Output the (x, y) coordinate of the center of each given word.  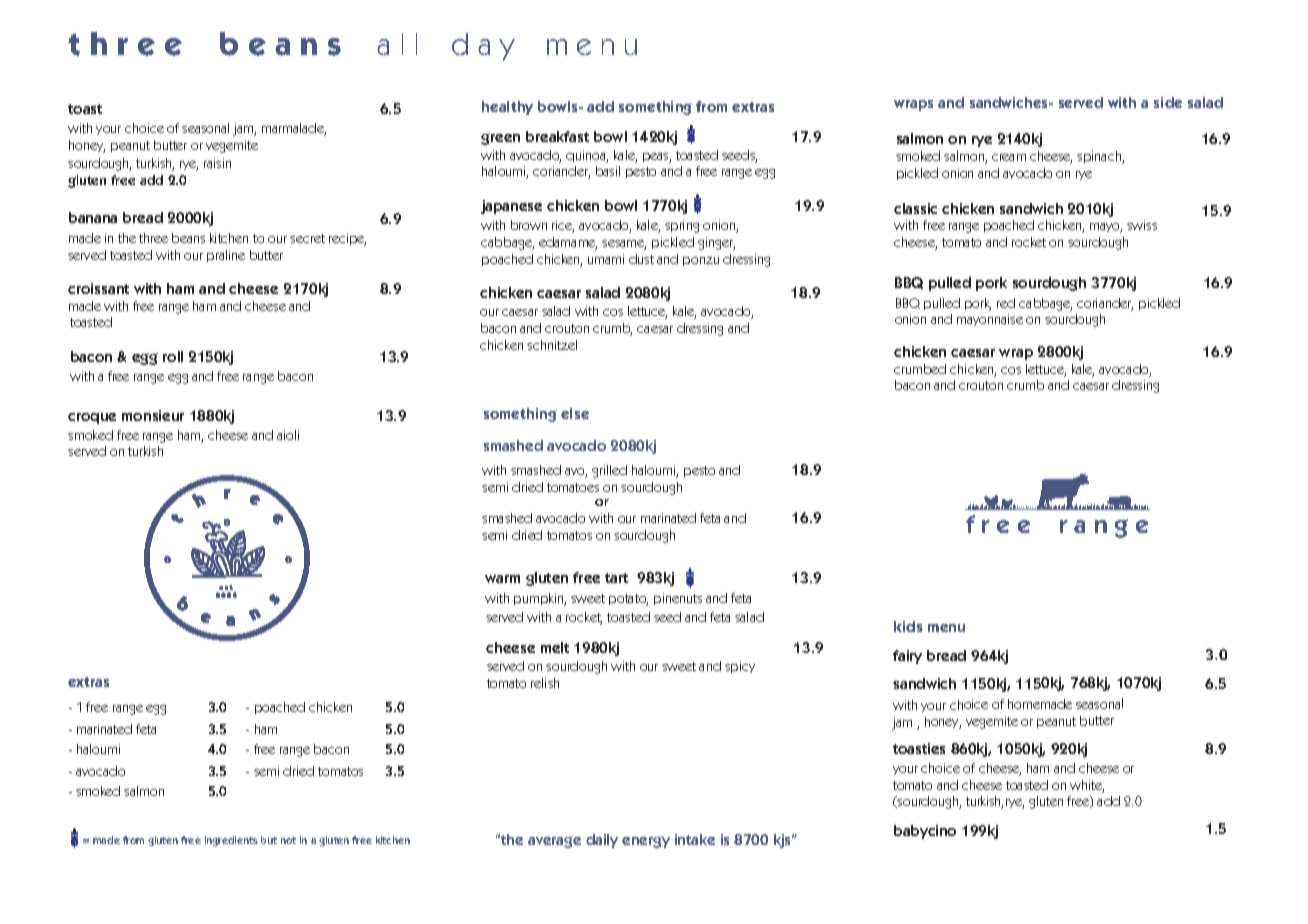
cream (1009, 157)
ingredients (231, 841)
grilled (609, 471)
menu (946, 628)
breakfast (557, 136)
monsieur (153, 415)
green (500, 139)
